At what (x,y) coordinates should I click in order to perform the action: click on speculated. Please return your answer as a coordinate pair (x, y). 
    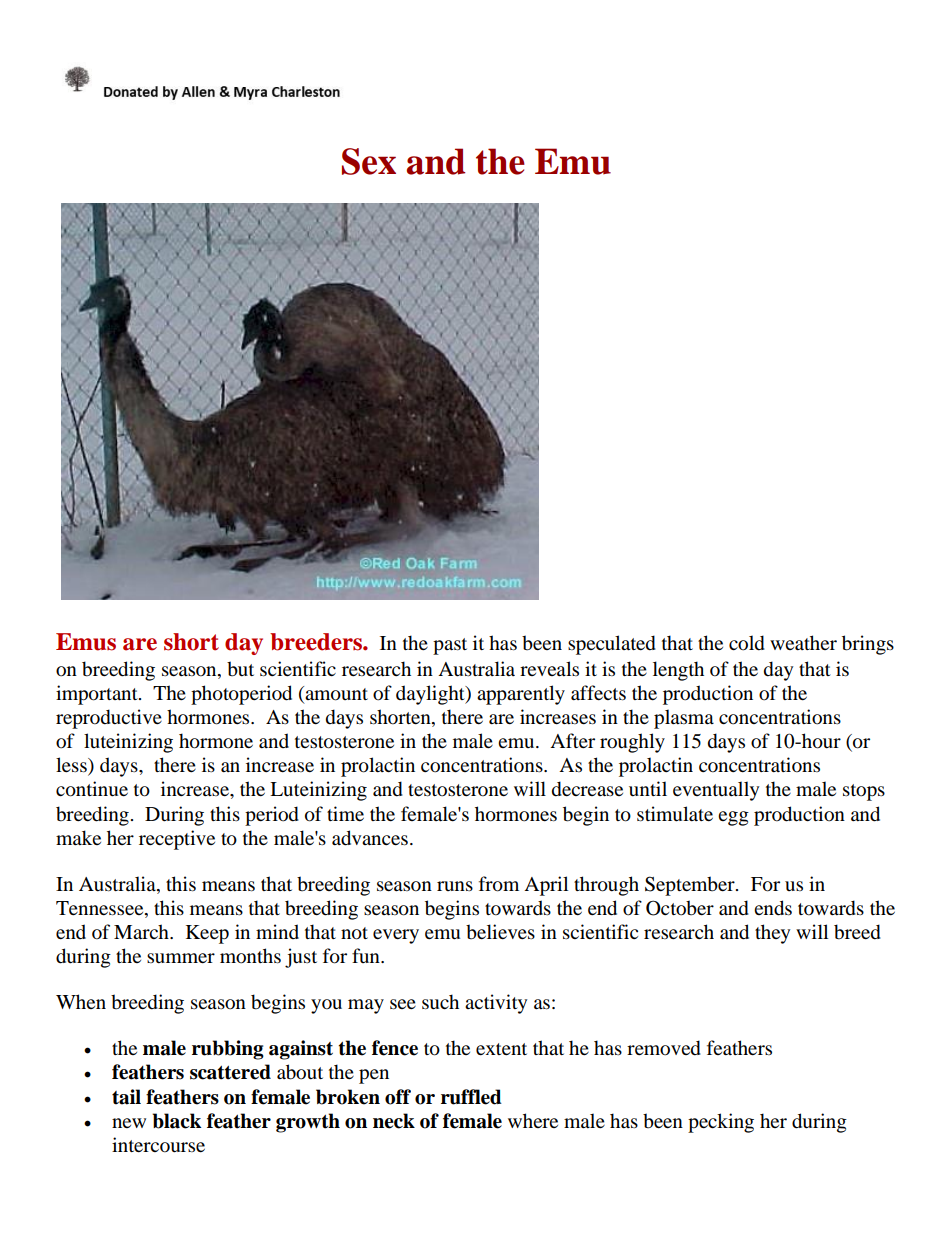
    Looking at the image, I should click on (612, 645).
